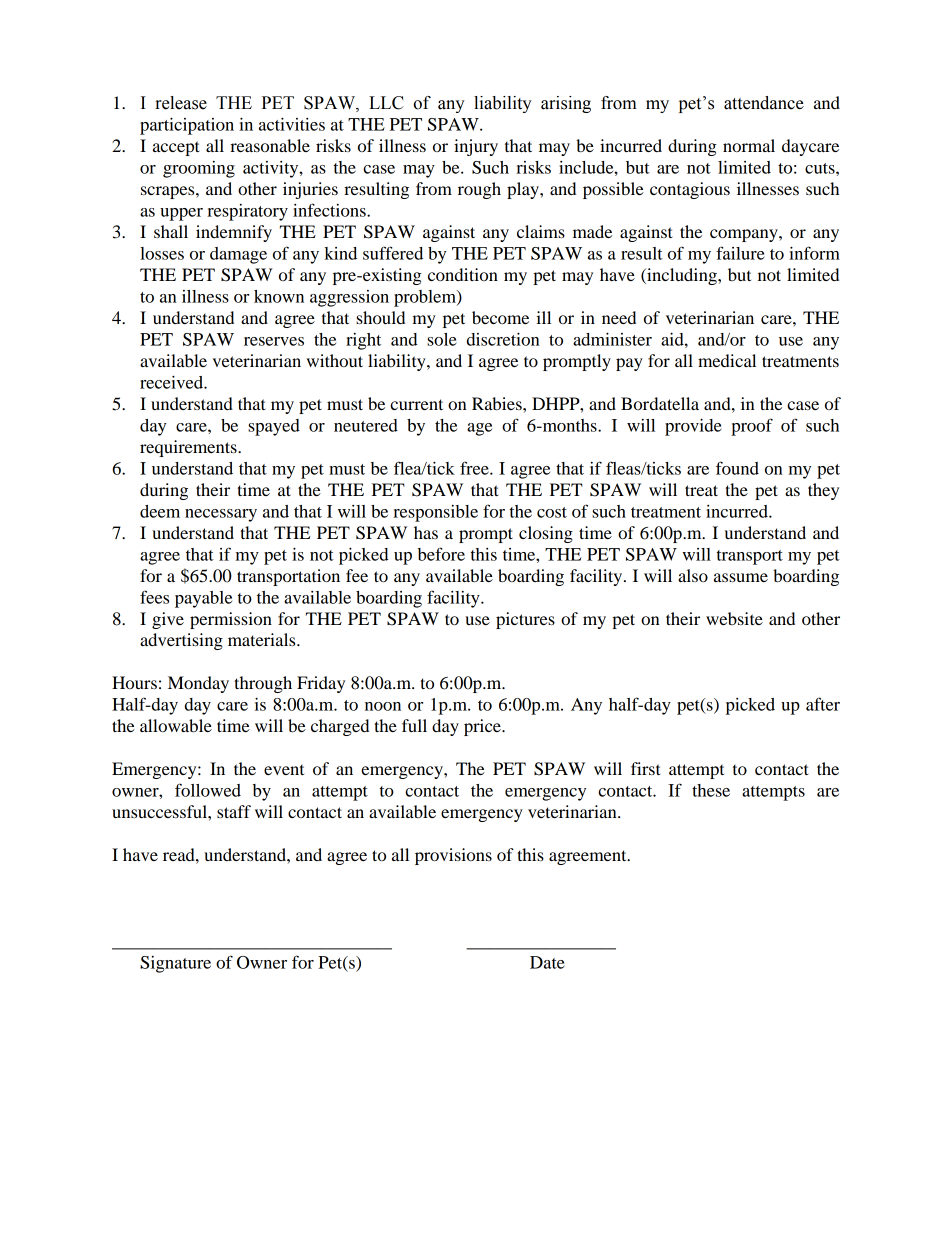 The width and height of the screenshot is (952, 1233). What do you see at coordinates (187, 126) in the screenshot?
I see `participation` at bounding box center [187, 126].
